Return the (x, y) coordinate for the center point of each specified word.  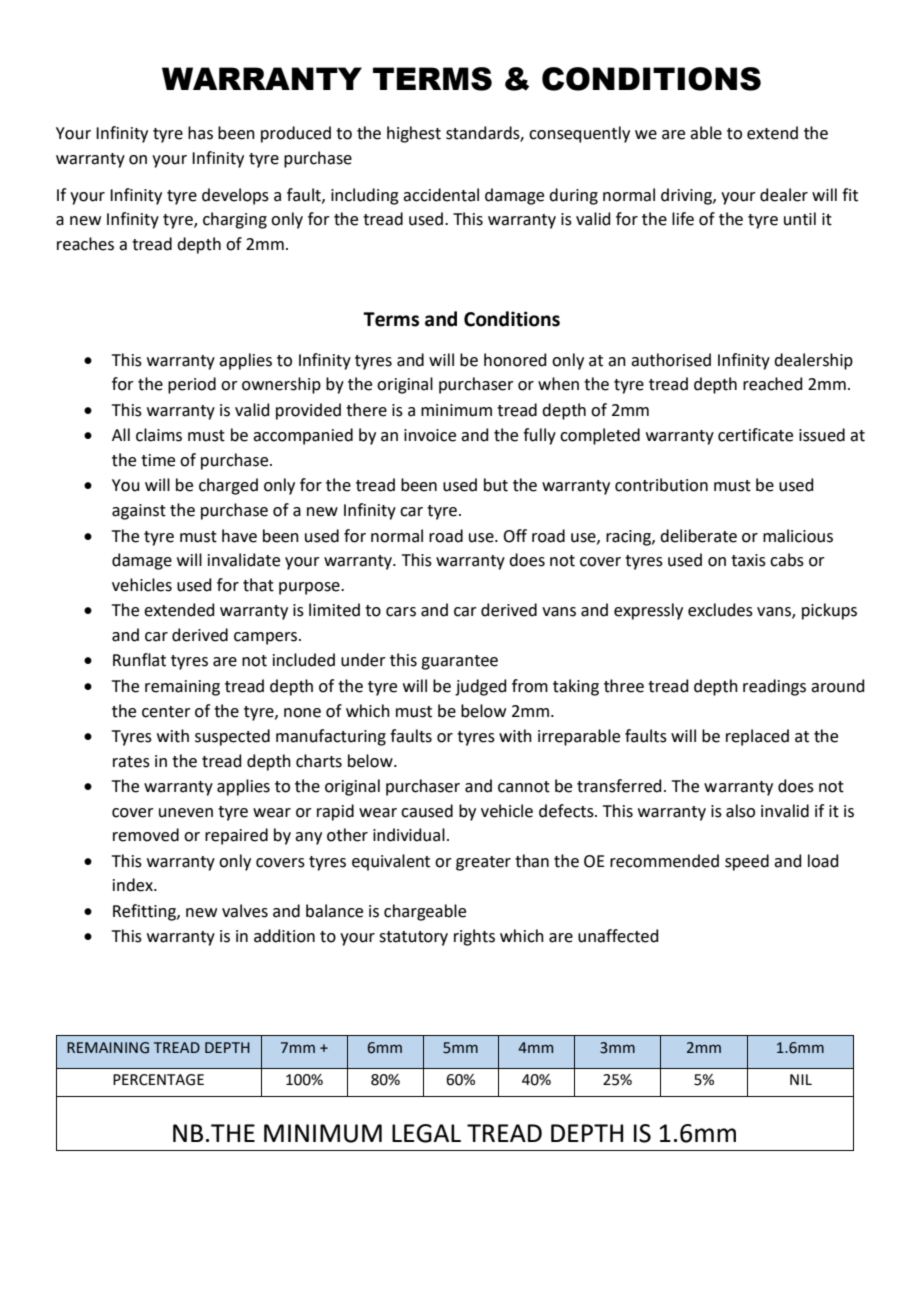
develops (235, 196)
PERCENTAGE (158, 1080)
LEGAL (426, 1133)
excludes (720, 610)
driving (687, 196)
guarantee (459, 662)
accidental (441, 195)
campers (267, 638)
